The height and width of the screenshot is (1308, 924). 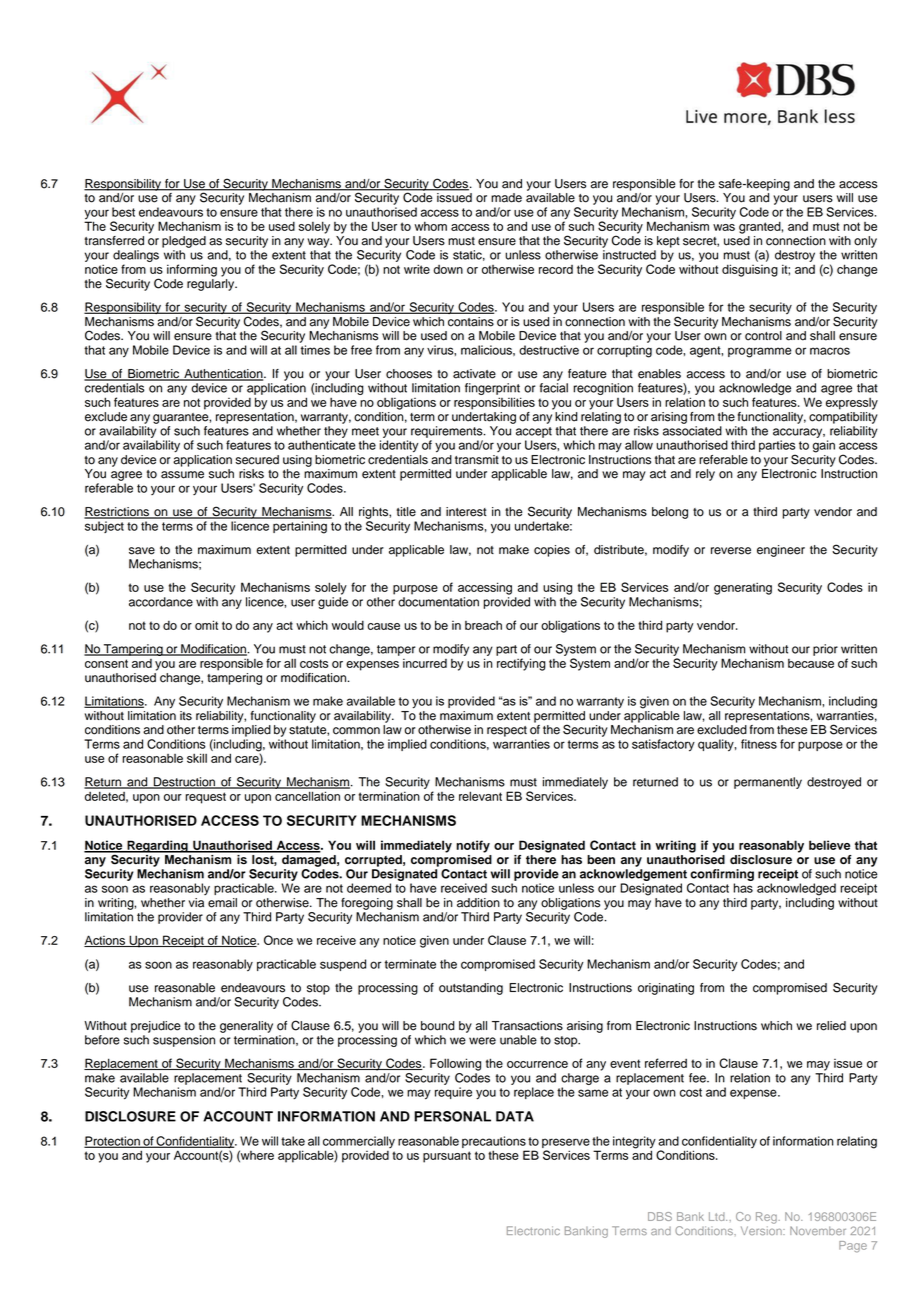 I want to click on generating, so click(x=743, y=588).
